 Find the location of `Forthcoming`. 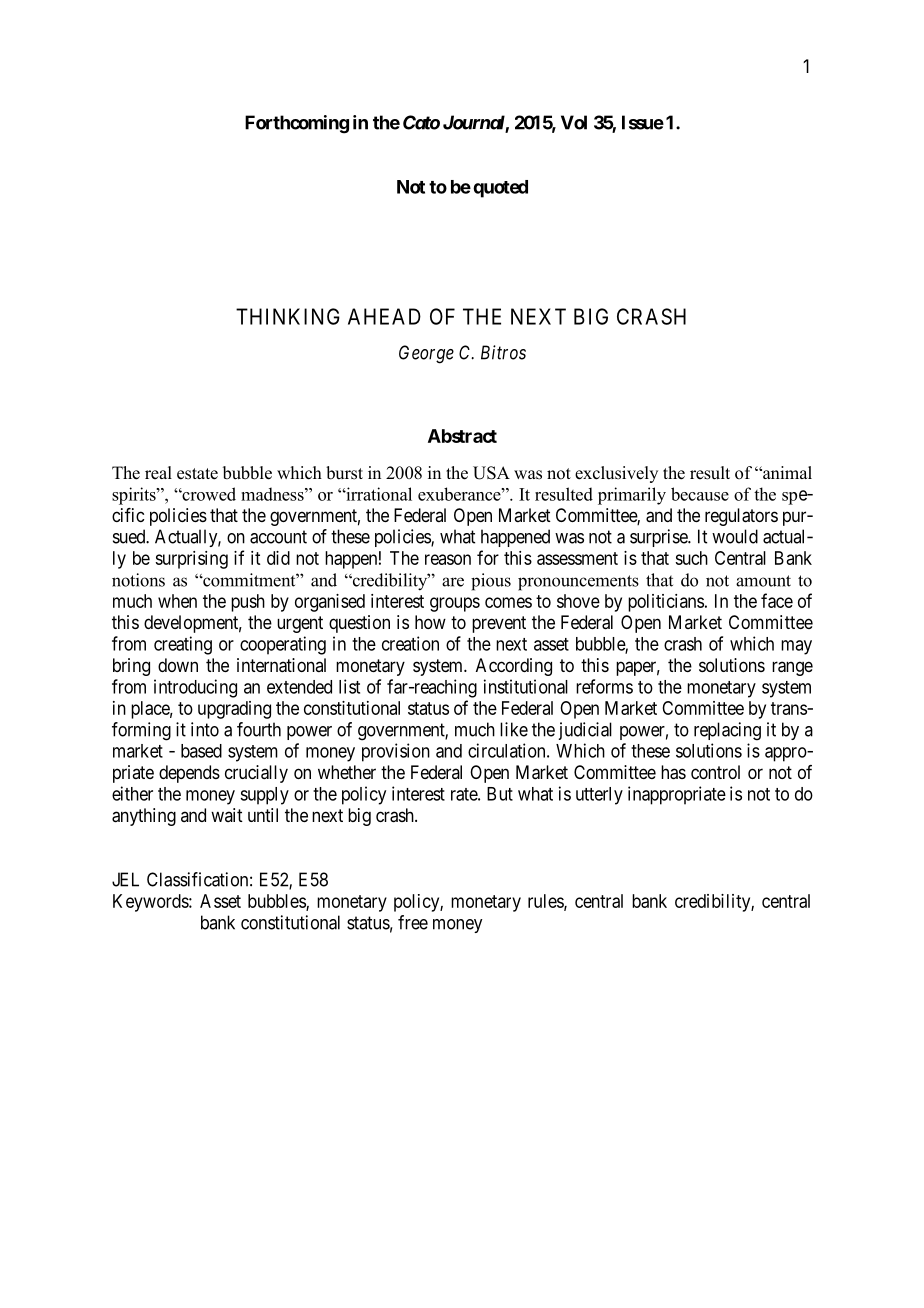

Forthcoming is located at coordinates (297, 124).
